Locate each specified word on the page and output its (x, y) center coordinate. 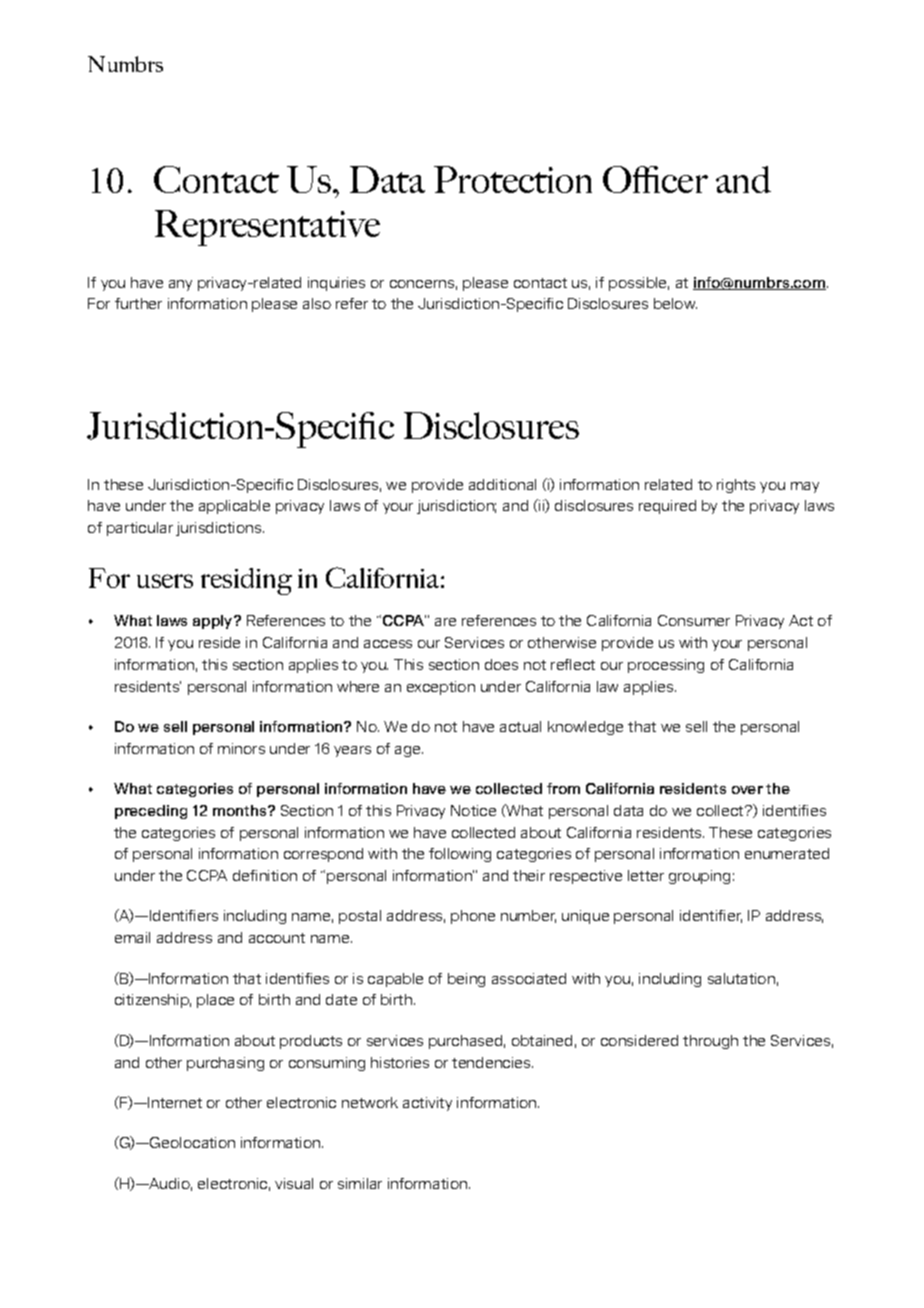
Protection (513, 179)
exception (441, 688)
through (710, 1042)
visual (294, 1183)
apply (214, 622)
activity (427, 1104)
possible (639, 284)
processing (666, 666)
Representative (267, 228)
